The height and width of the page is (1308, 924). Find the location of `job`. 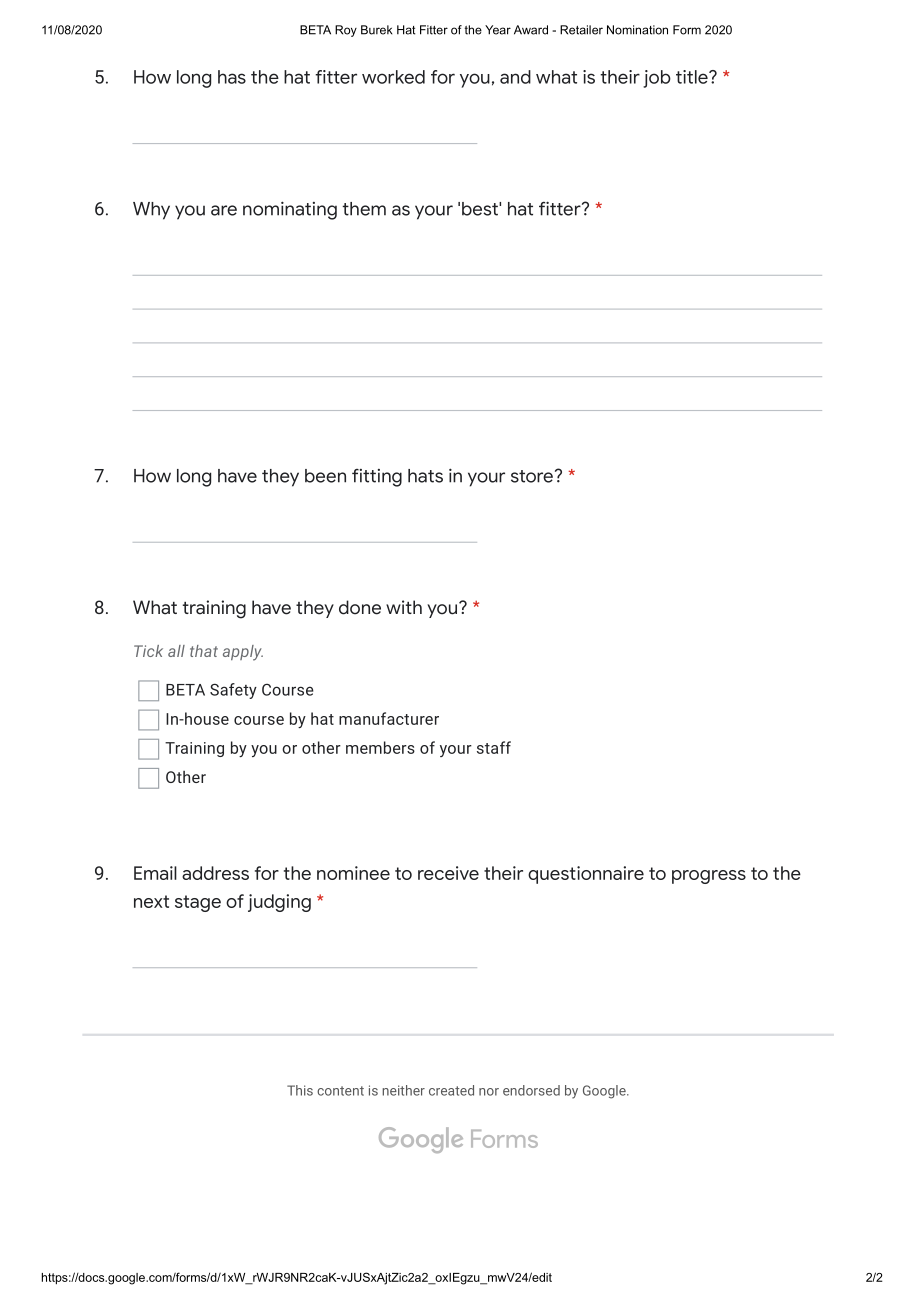

job is located at coordinates (657, 79).
